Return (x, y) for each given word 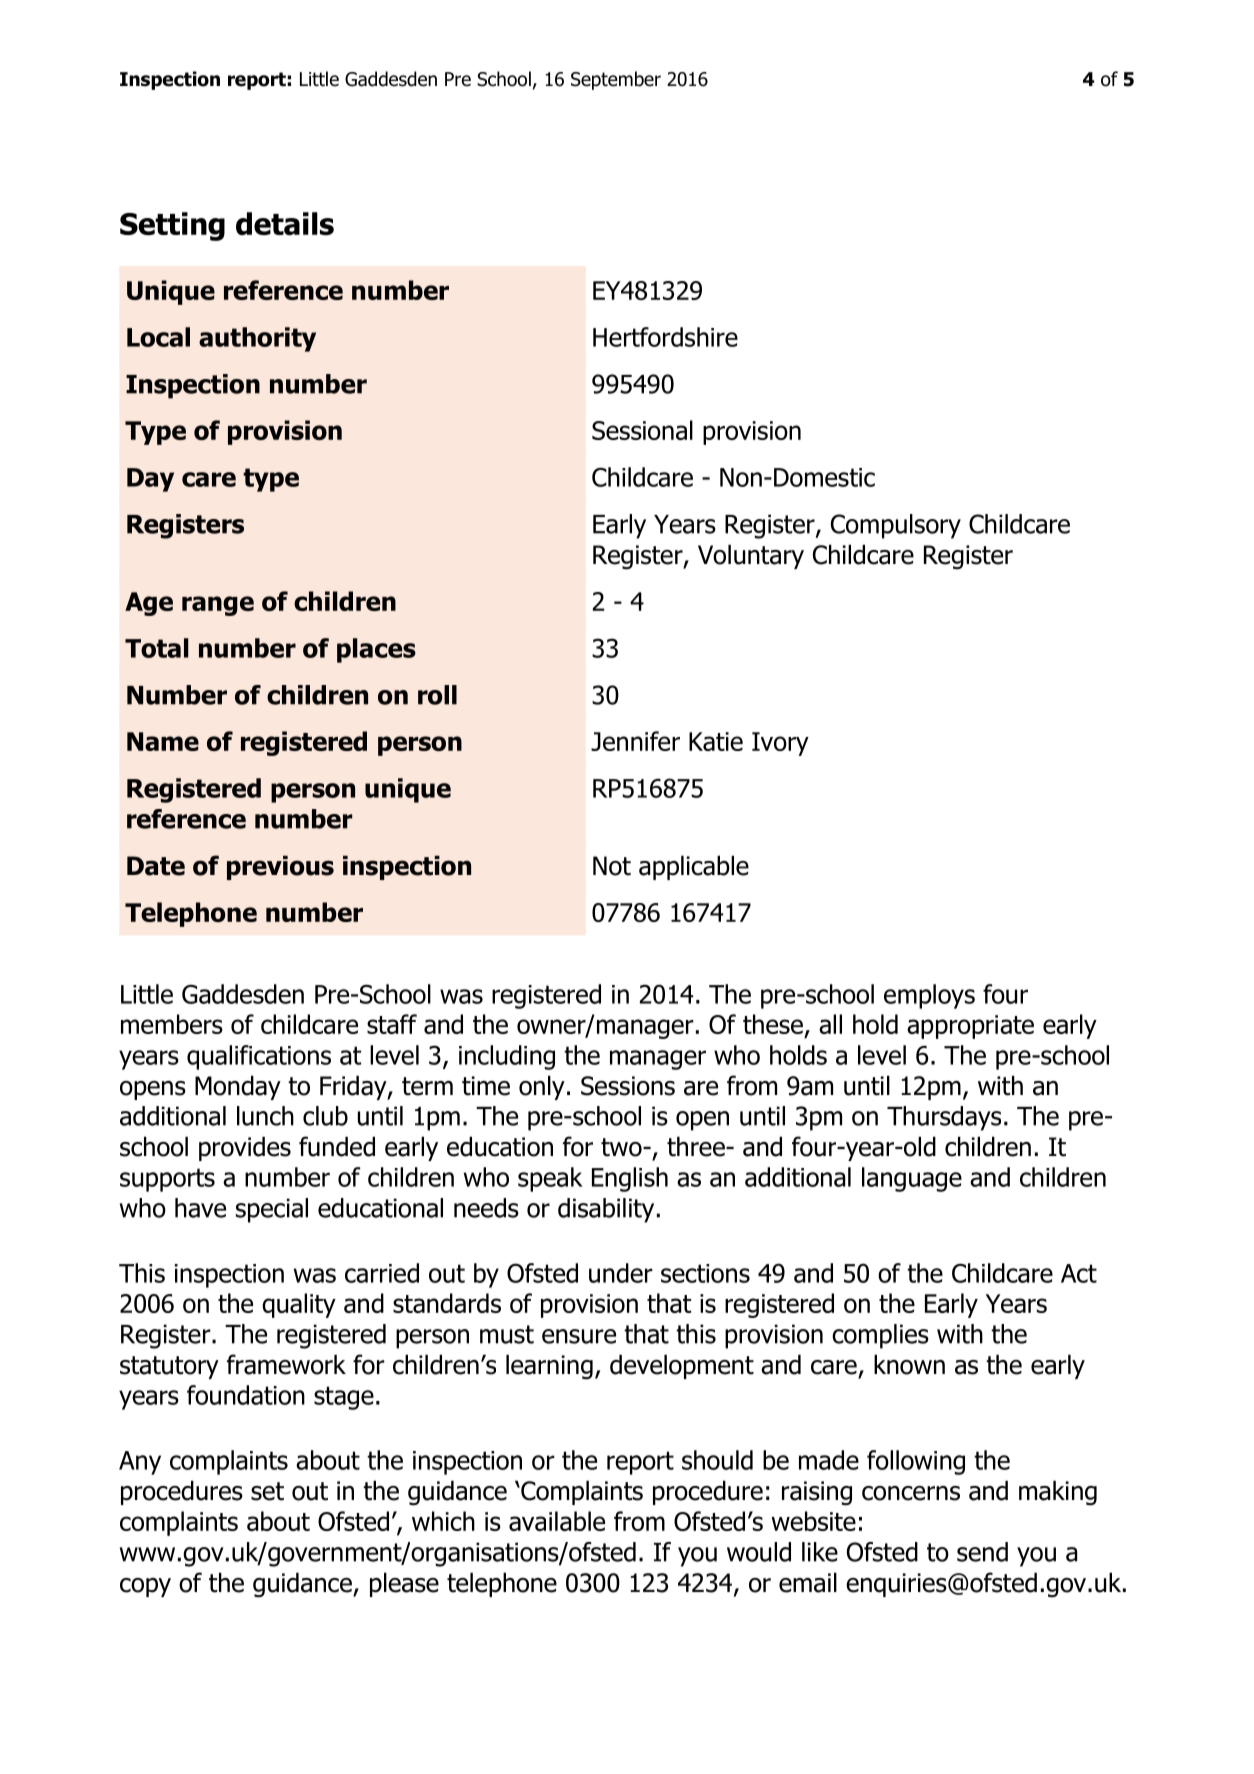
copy (145, 1587)
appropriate (970, 1027)
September (616, 80)
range (218, 606)
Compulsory (896, 526)
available (557, 1521)
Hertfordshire (665, 337)
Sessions (628, 1086)
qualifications (259, 1057)
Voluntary (751, 556)
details (285, 223)
